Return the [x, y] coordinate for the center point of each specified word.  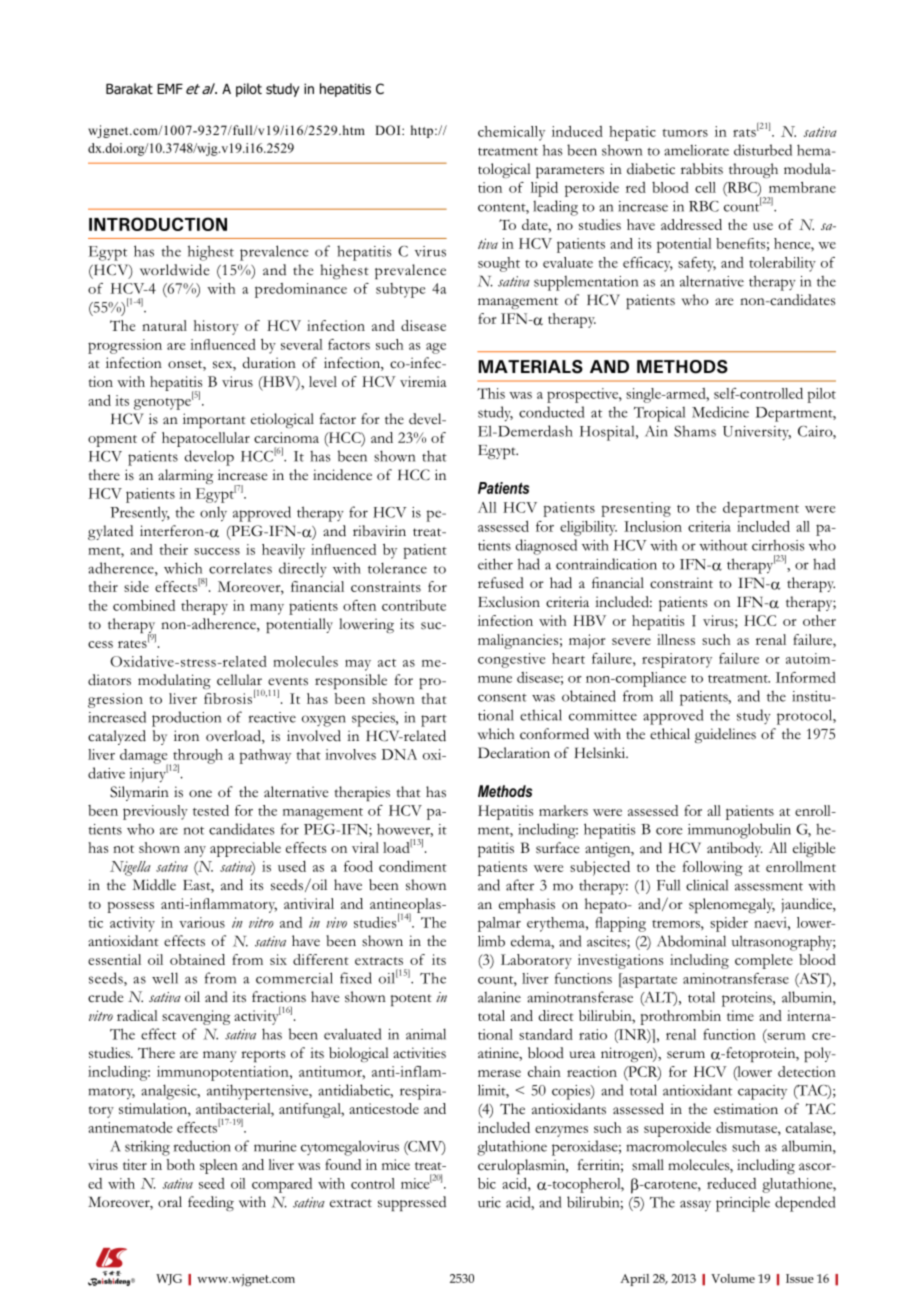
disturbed [763, 150]
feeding [211, 1203]
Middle [154, 884]
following [713, 868]
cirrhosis [778, 545]
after [520, 885]
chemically [511, 133]
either [495, 564]
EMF [170, 89]
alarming [185, 476]
